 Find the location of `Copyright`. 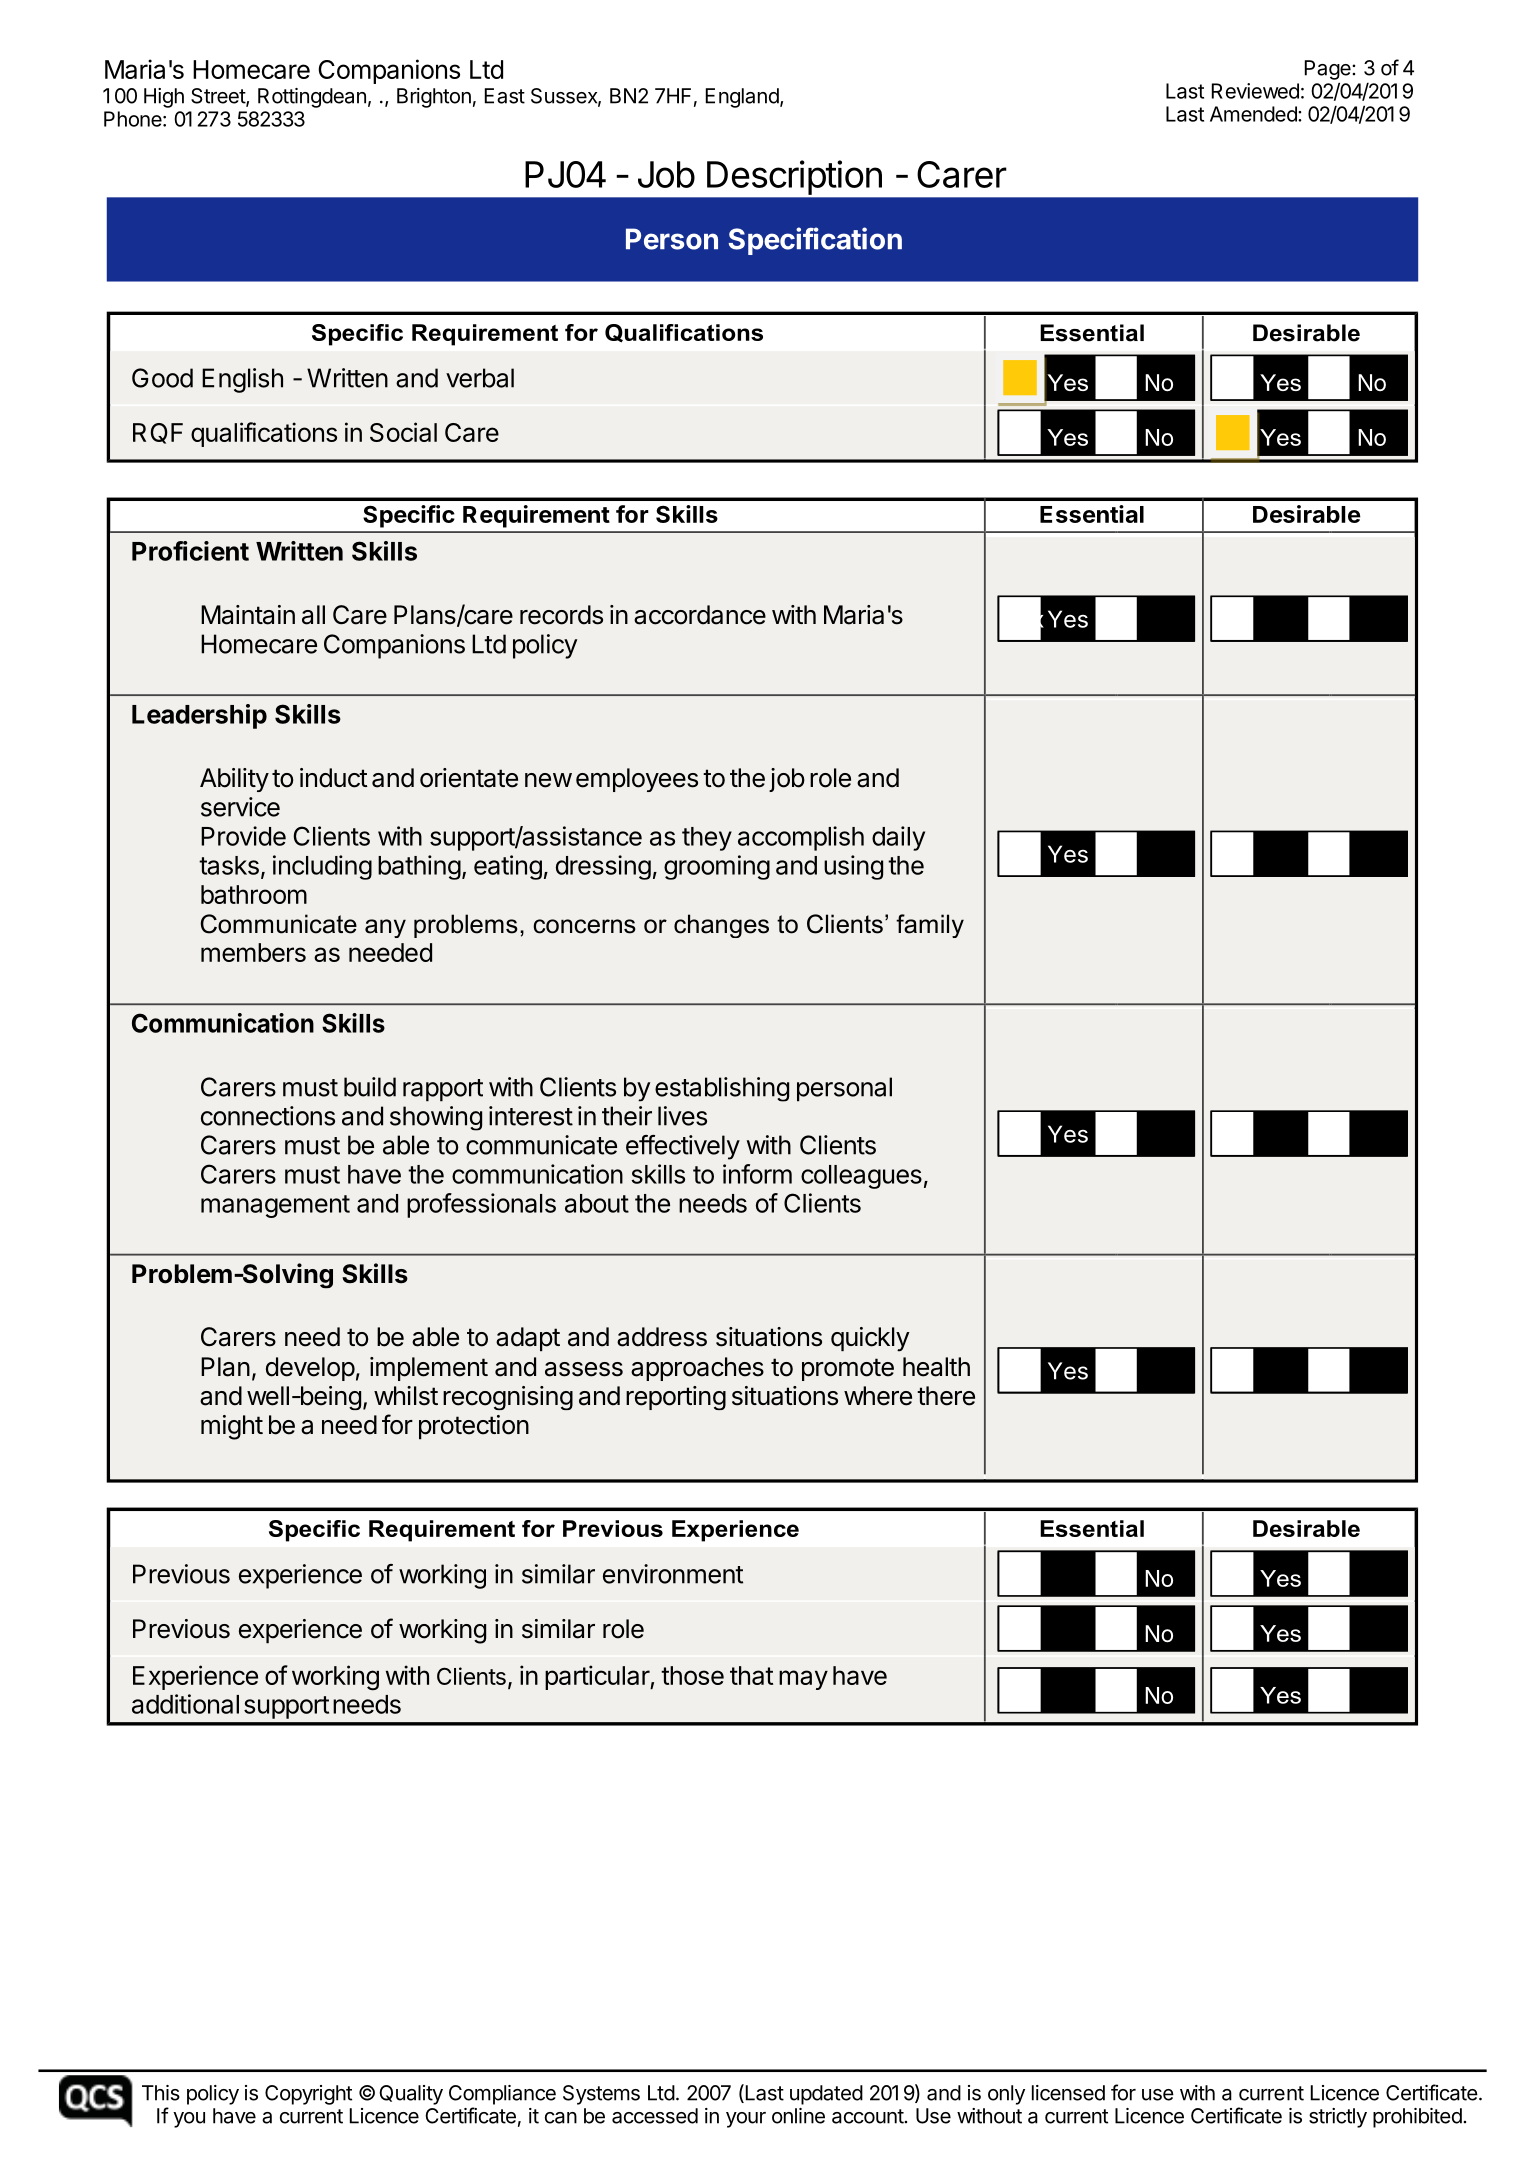

Copyright is located at coordinates (308, 2095).
